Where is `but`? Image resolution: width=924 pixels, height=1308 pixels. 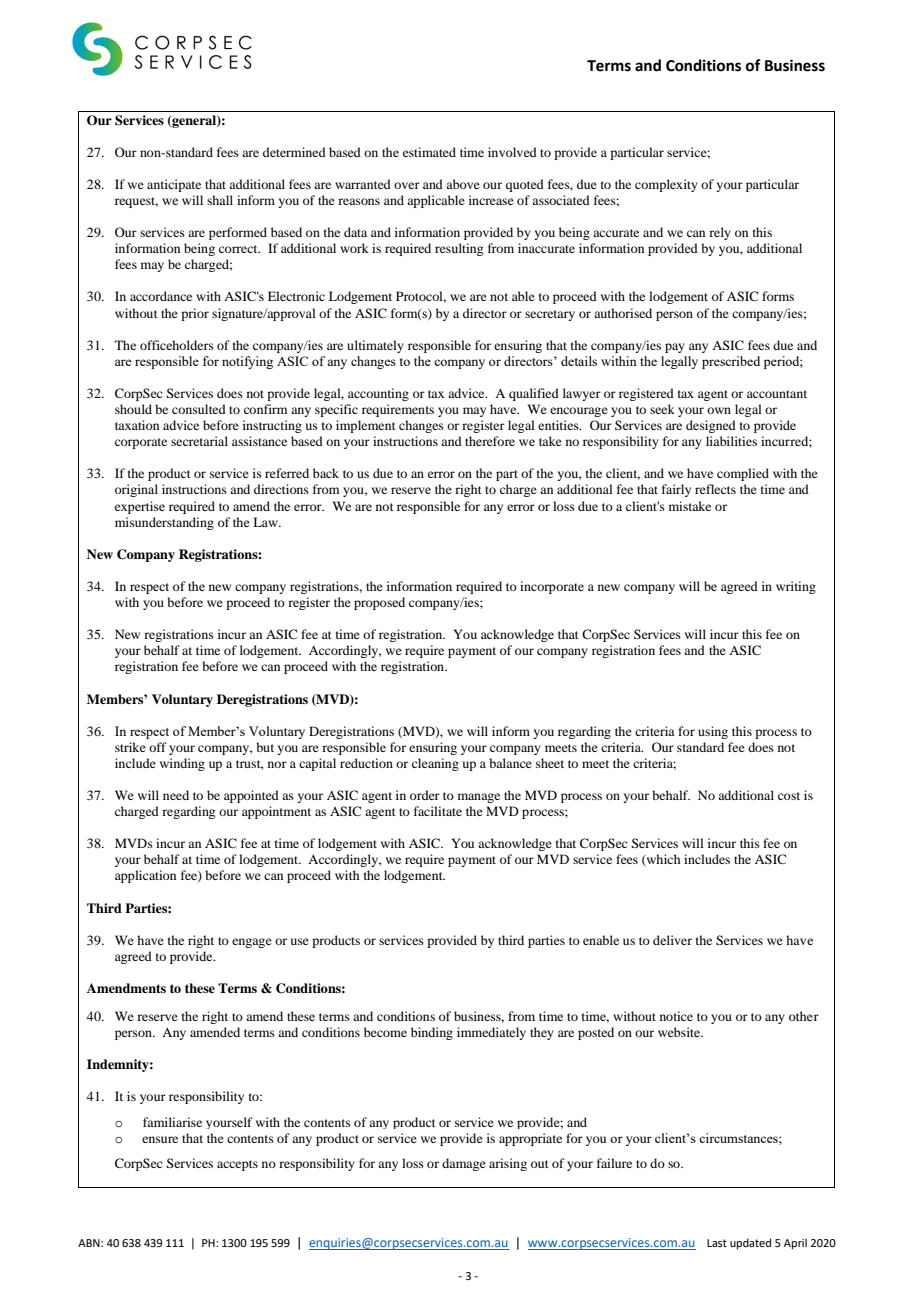 but is located at coordinates (265, 747).
